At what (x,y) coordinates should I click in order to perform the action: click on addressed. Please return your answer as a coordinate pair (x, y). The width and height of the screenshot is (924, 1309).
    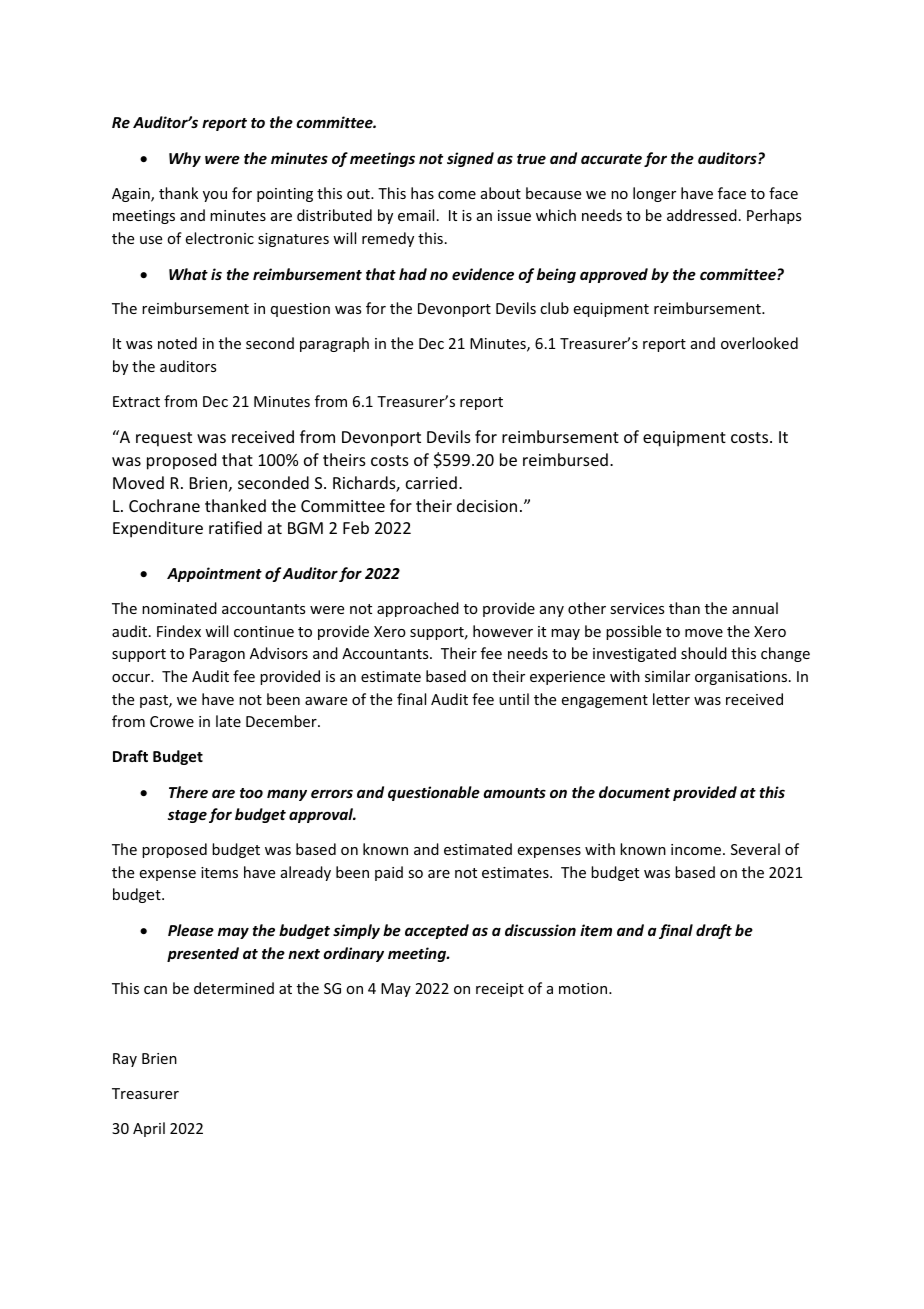
    Looking at the image, I should click on (702, 215).
